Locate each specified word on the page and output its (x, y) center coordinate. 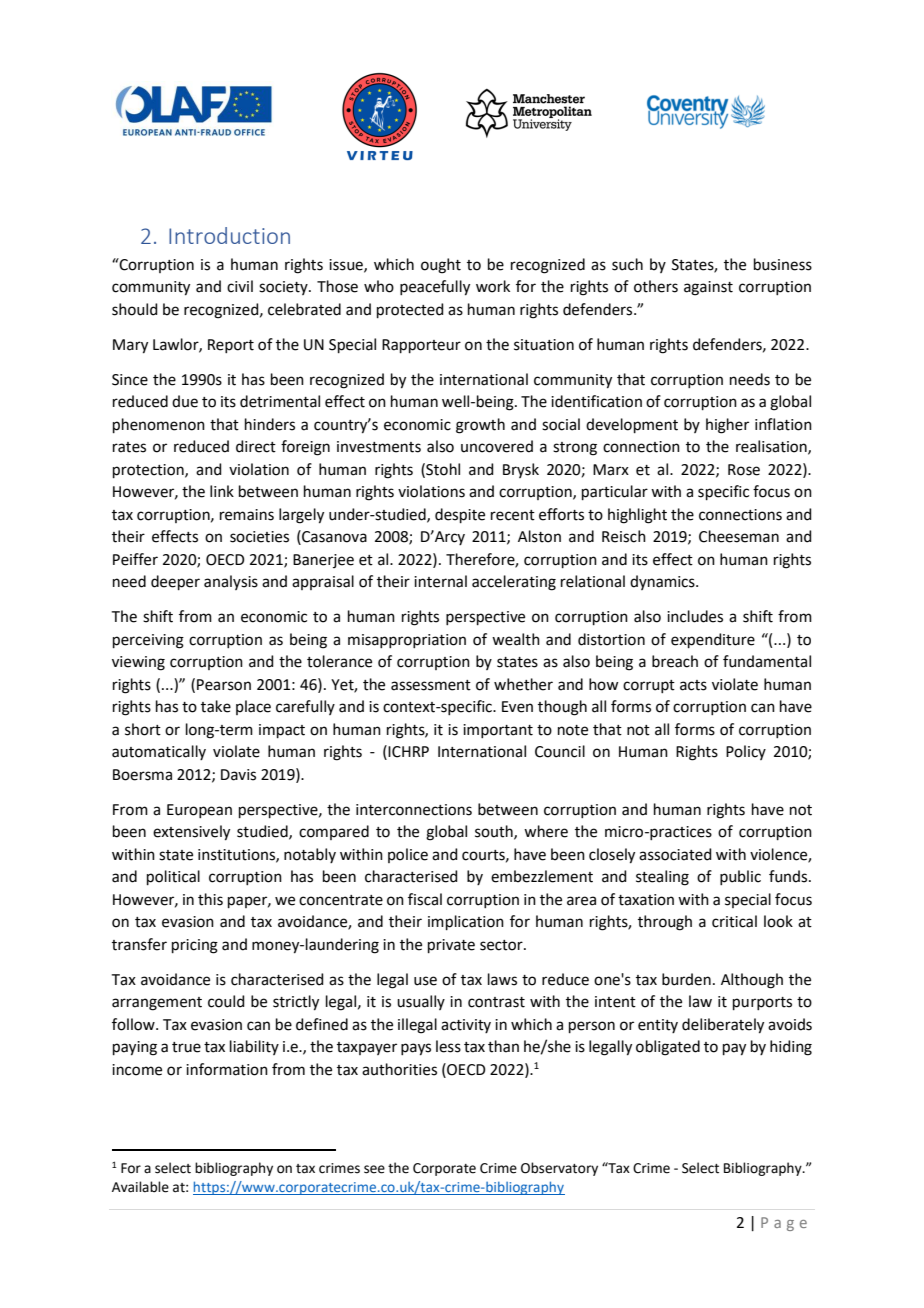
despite (460, 515)
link (222, 491)
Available (140, 1187)
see (374, 1169)
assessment (431, 685)
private (451, 946)
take (216, 706)
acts (693, 685)
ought (441, 266)
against (708, 288)
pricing (195, 946)
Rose (744, 470)
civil (240, 286)
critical (734, 921)
